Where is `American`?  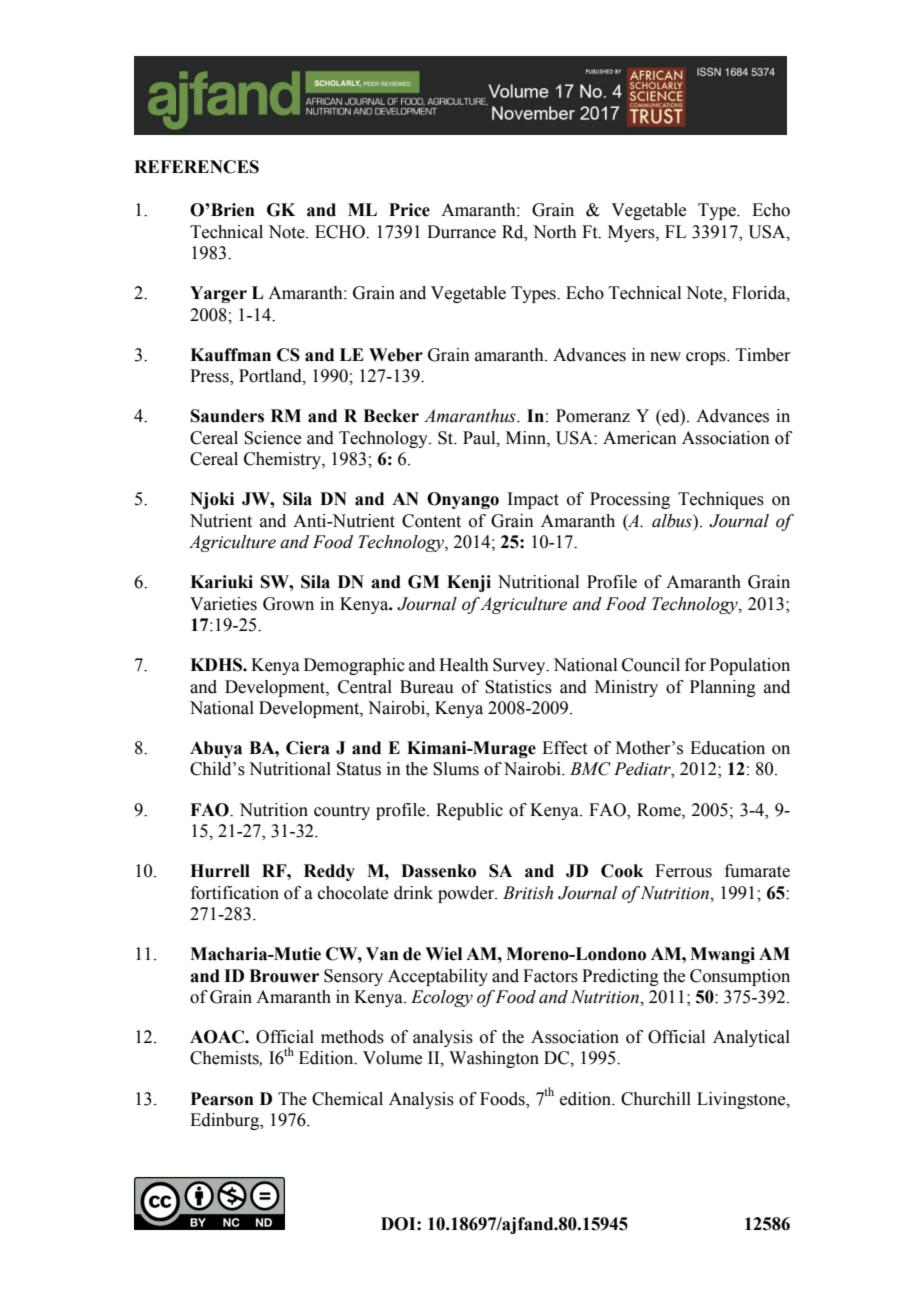
American is located at coordinates (640, 438).
